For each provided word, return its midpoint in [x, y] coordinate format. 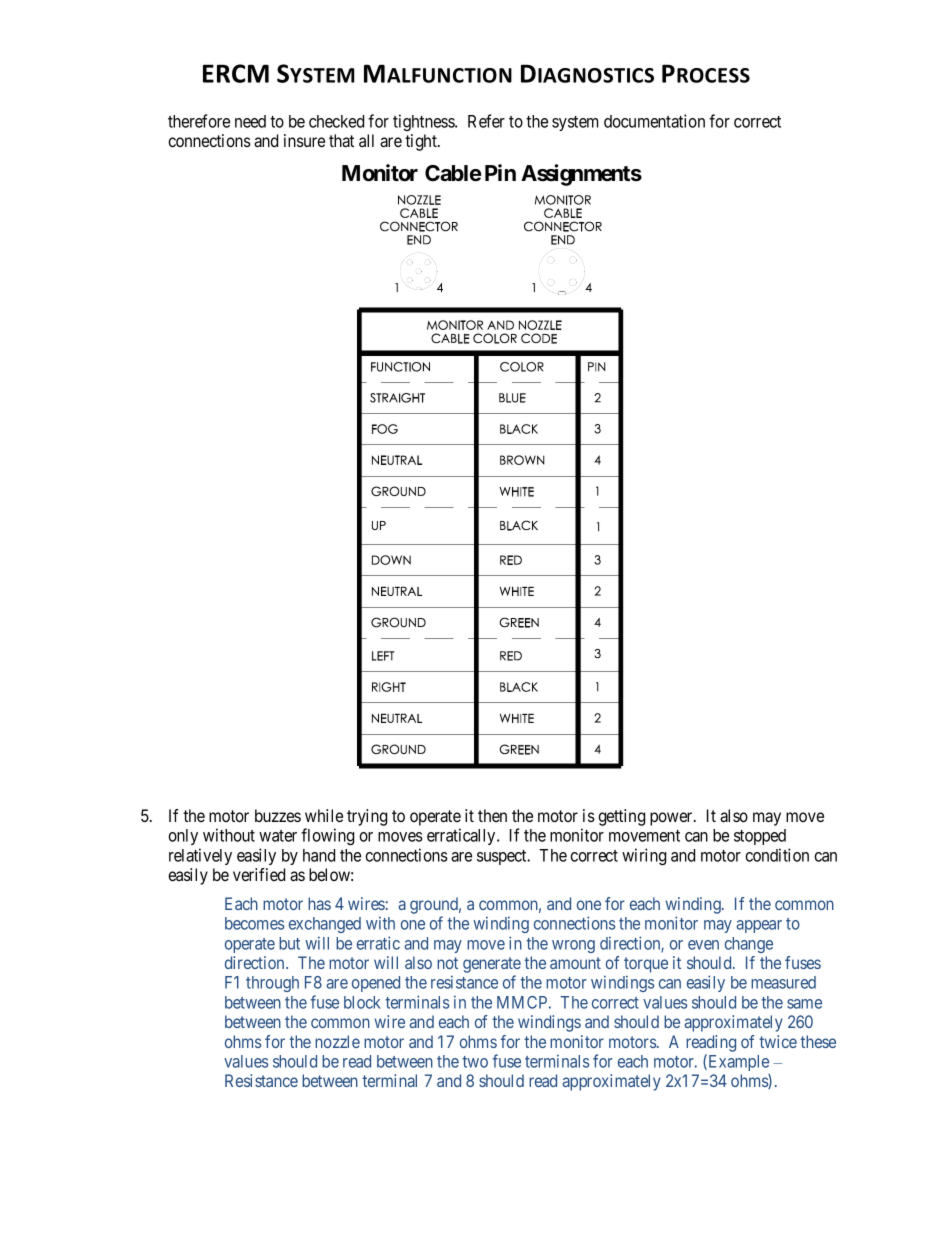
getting [621, 817]
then [492, 815]
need [250, 121]
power [672, 819]
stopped [760, 837]
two [475, 1062]
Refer [486, 121]
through [272, 984]
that [341, 140]
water [278, 836]
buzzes [278, 815]
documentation [654, 121]
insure [304, 140]
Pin [500, 172]
